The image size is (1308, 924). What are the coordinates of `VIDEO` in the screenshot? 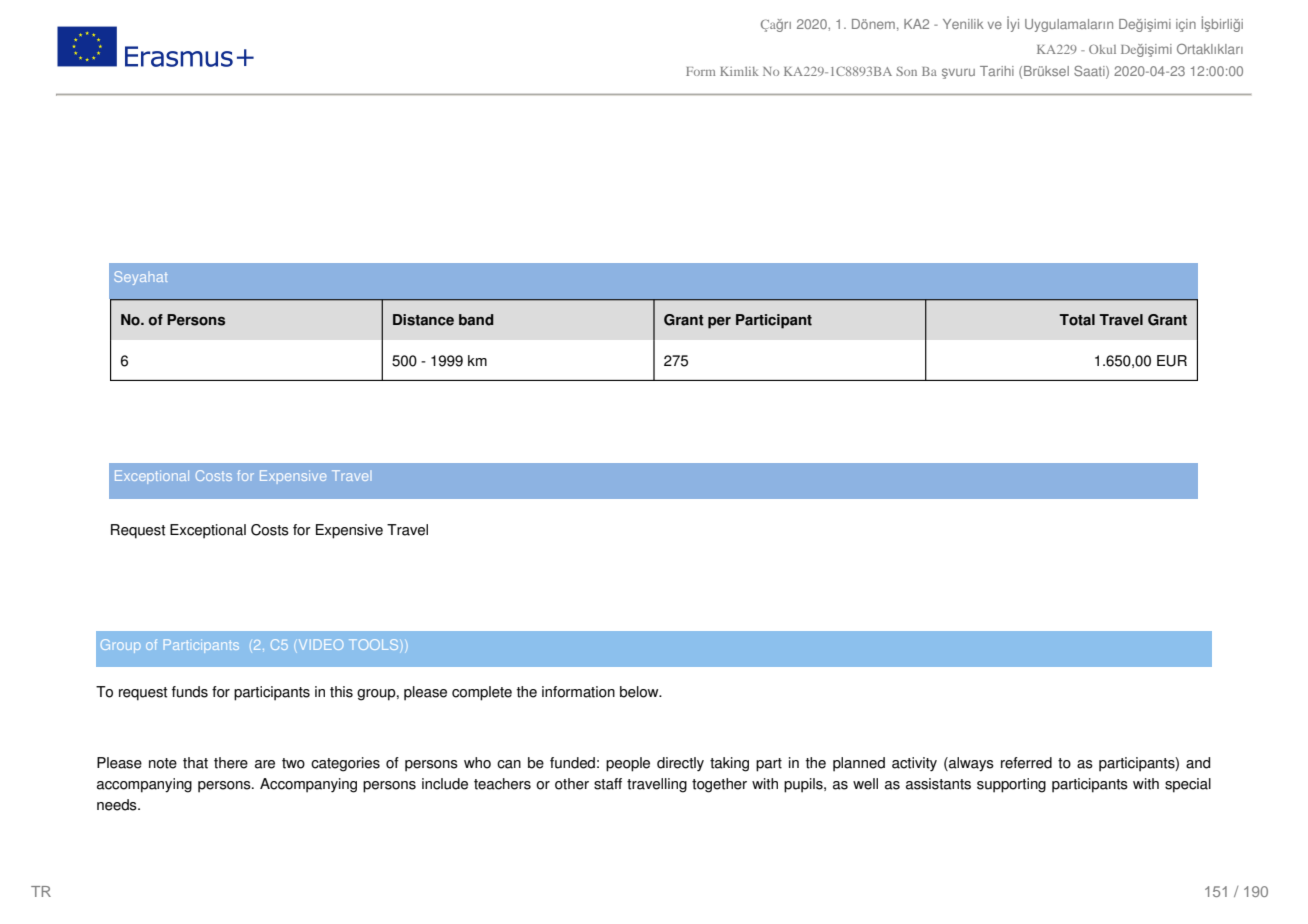 It's located at (321, 644).
